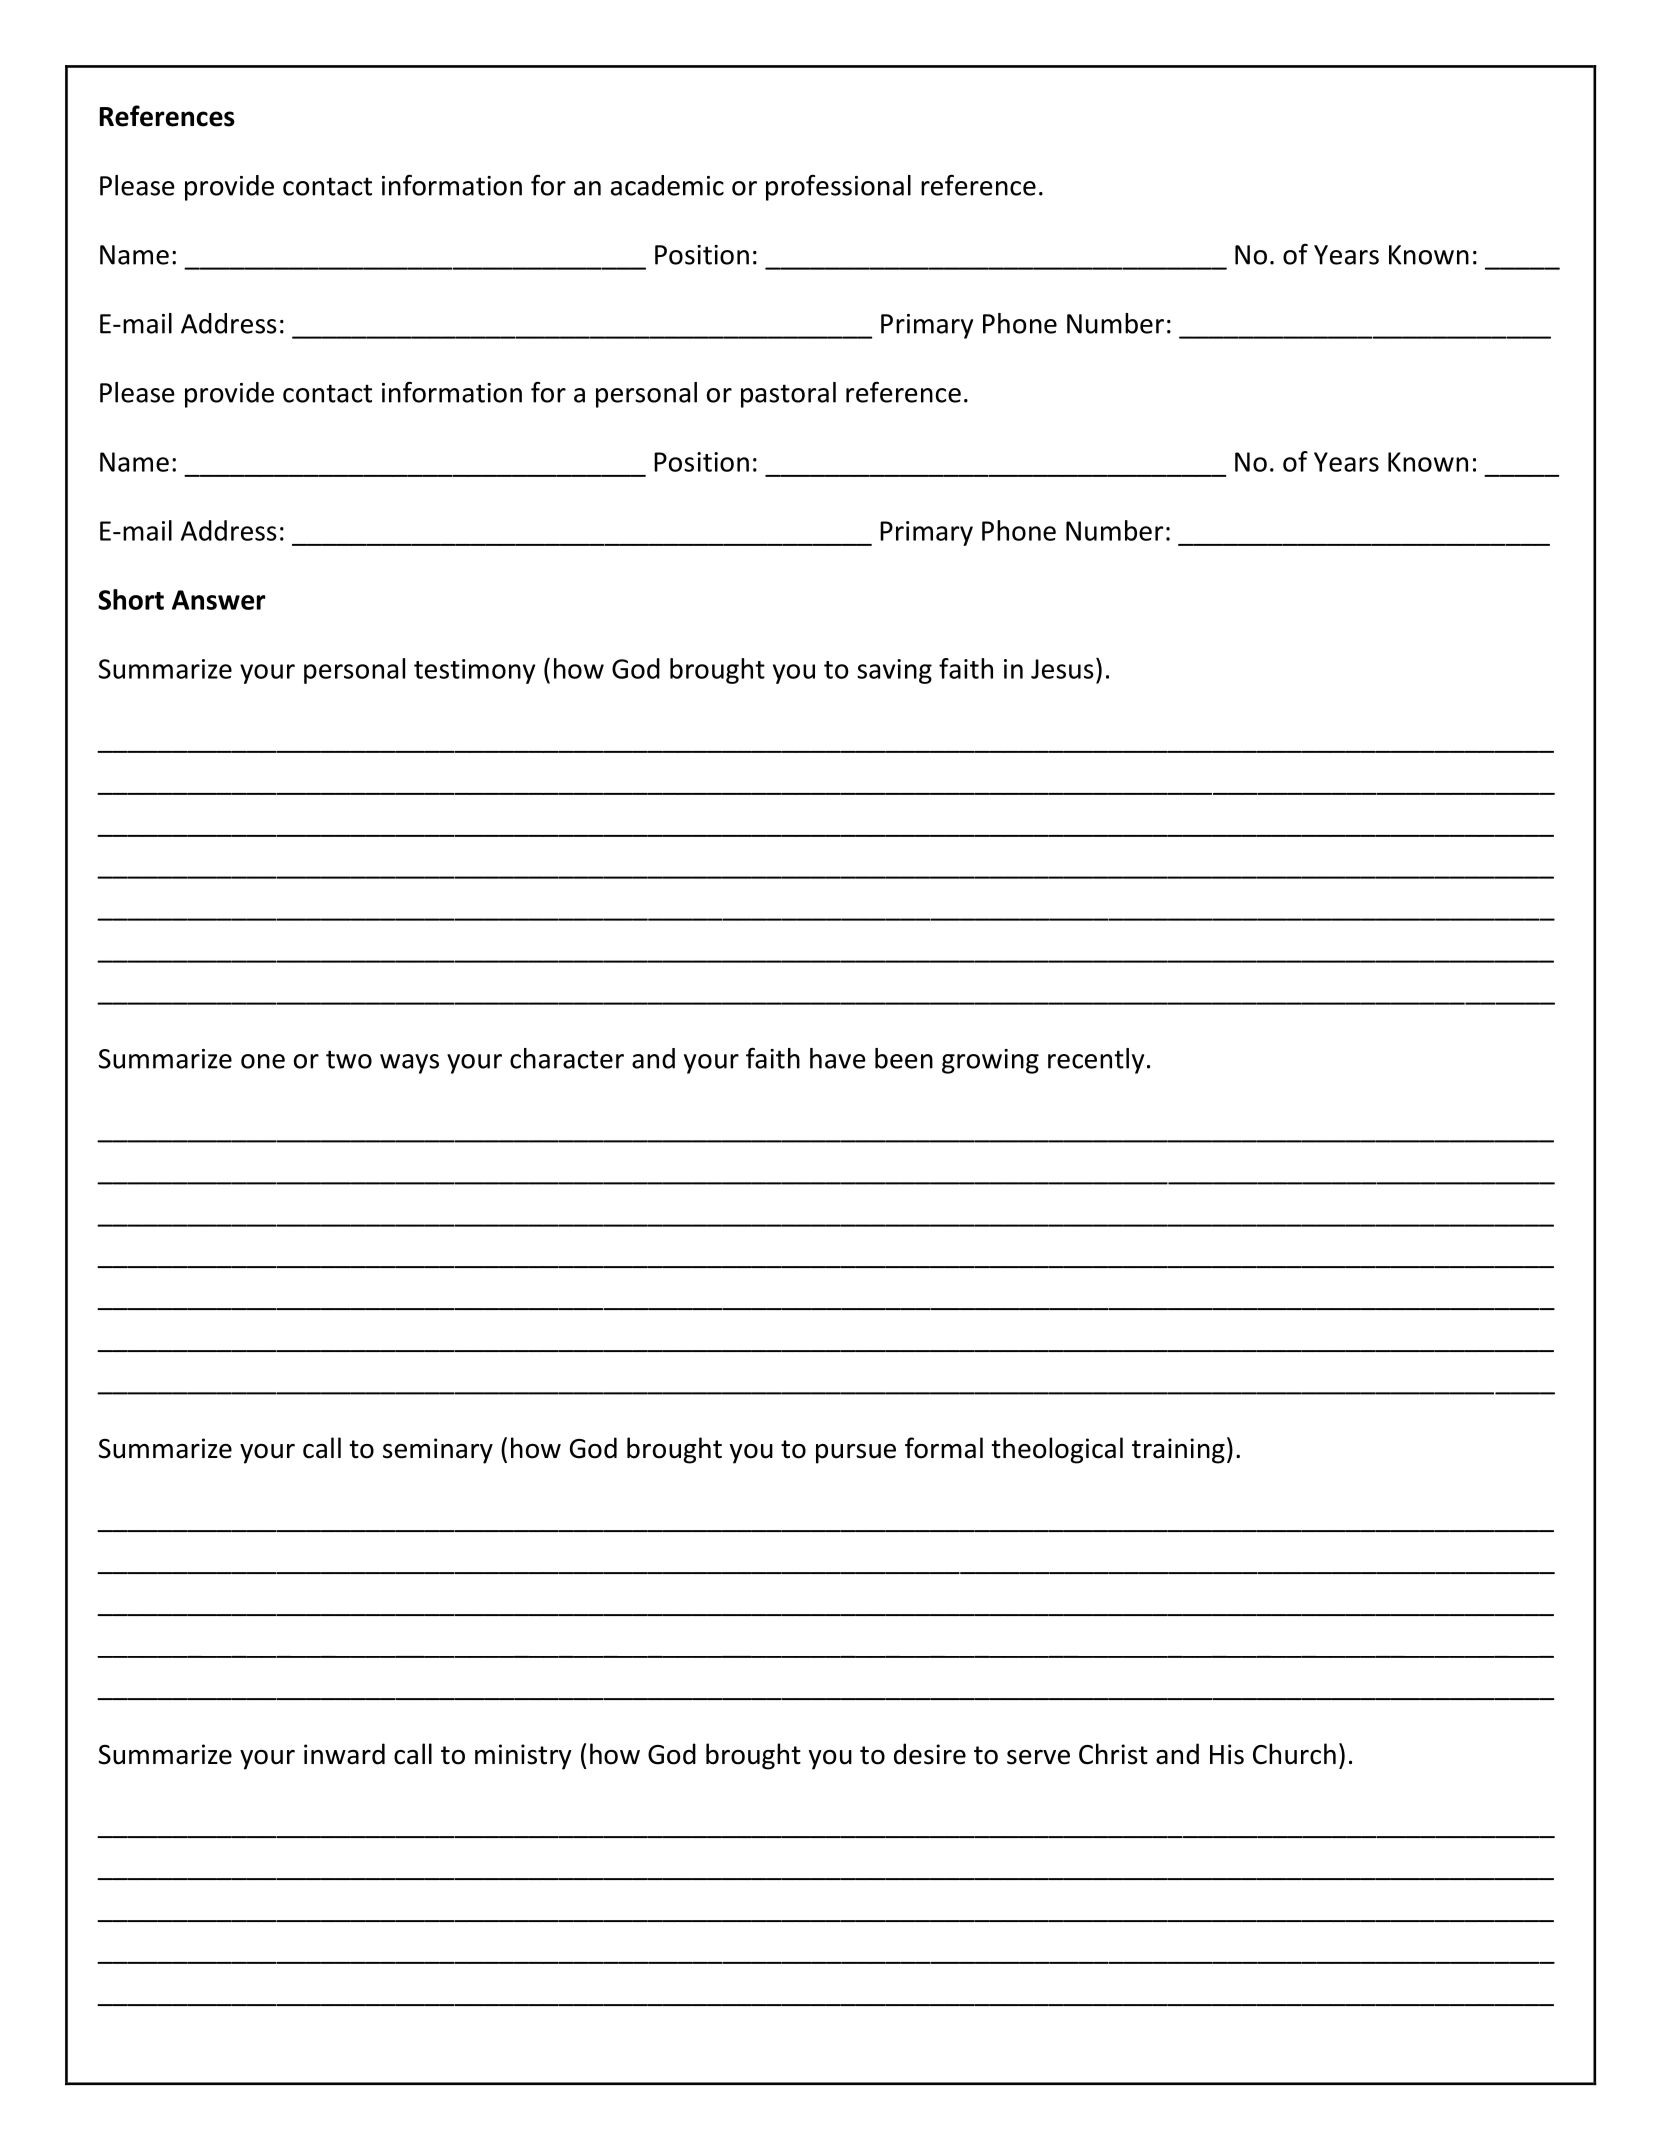 The height and width of the screenshot is (2150, 1661). I want to click on ministry, so click(523, 1757).
